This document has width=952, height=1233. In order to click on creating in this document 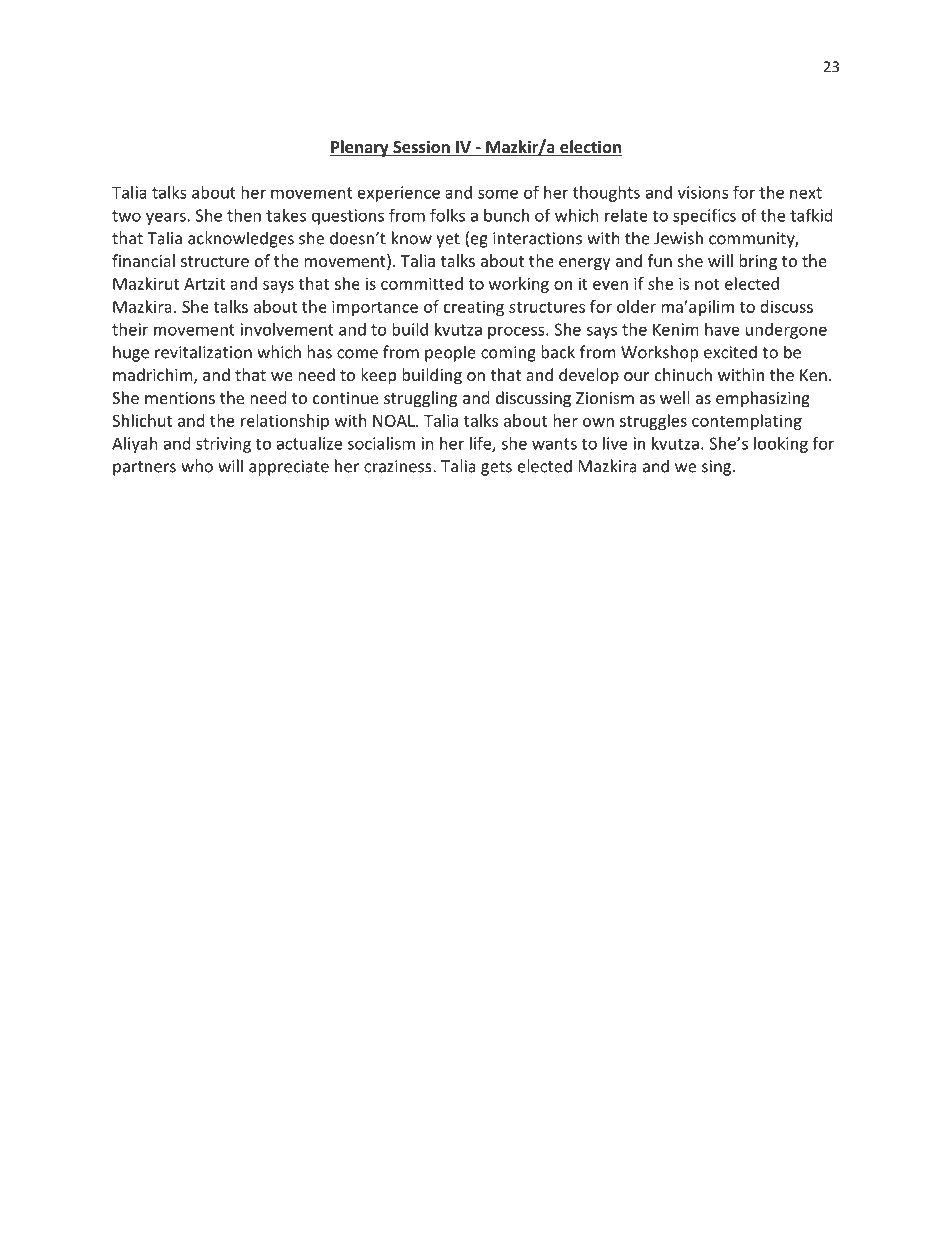, I will do `click(474, 308)`.
